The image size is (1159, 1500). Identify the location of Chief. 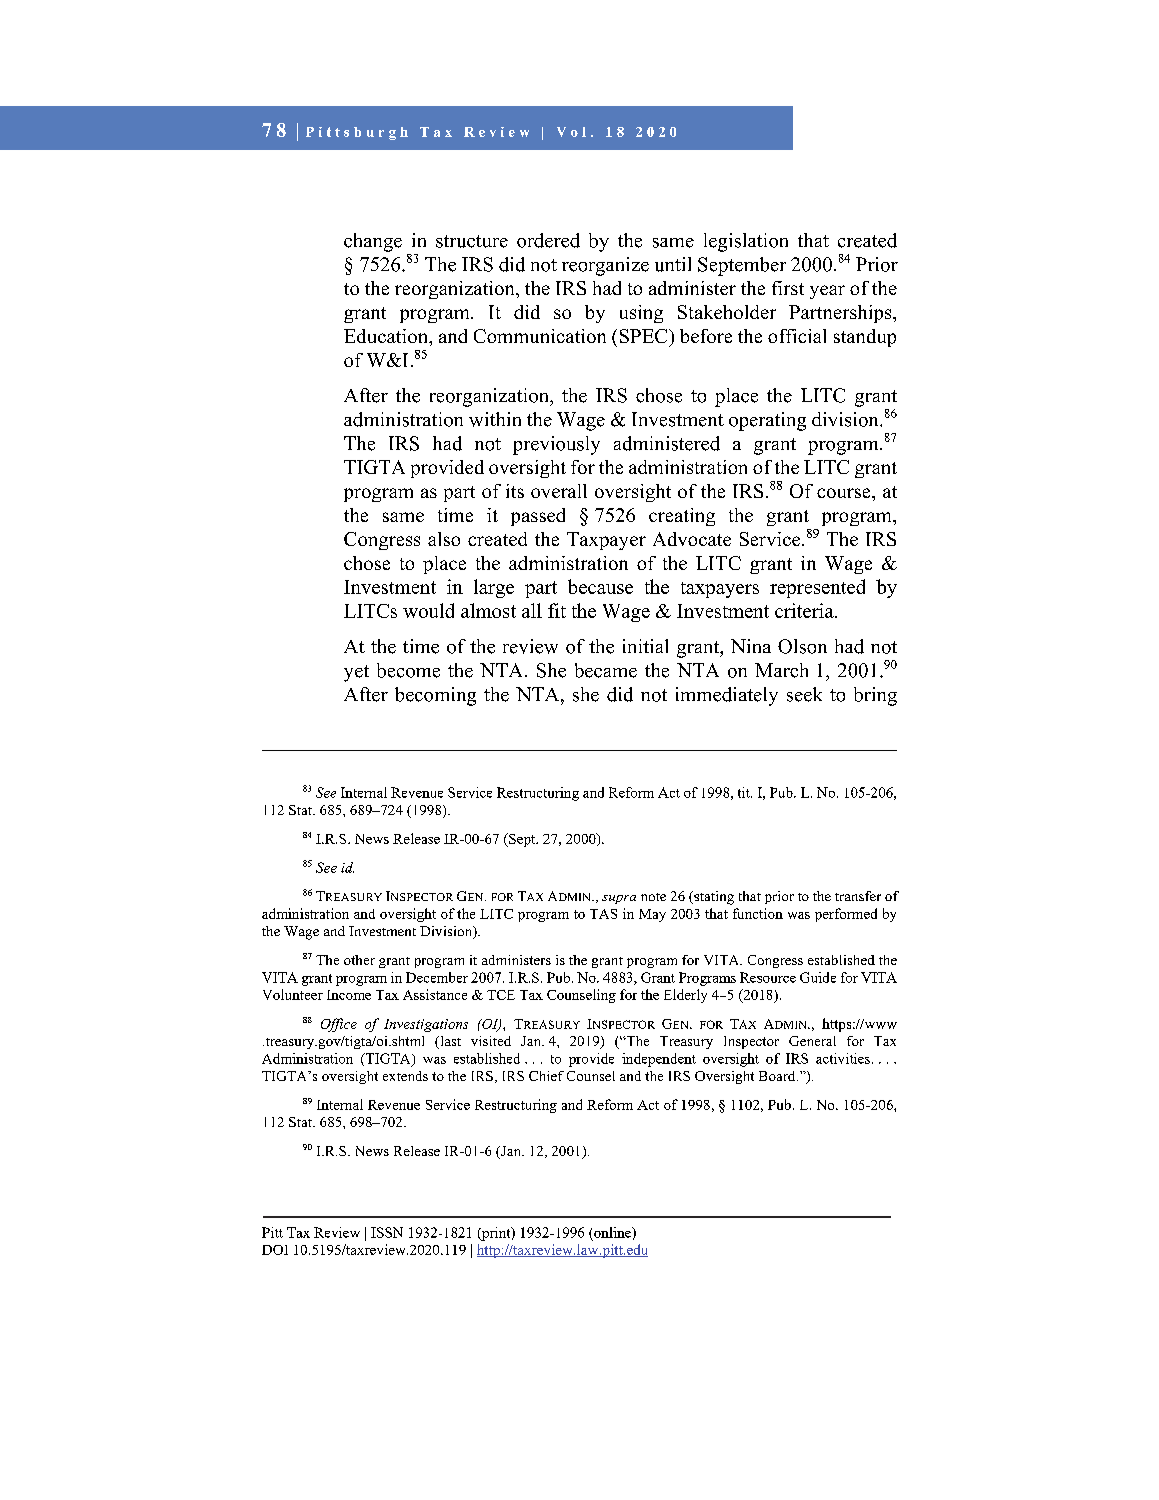
(546, 1076).
